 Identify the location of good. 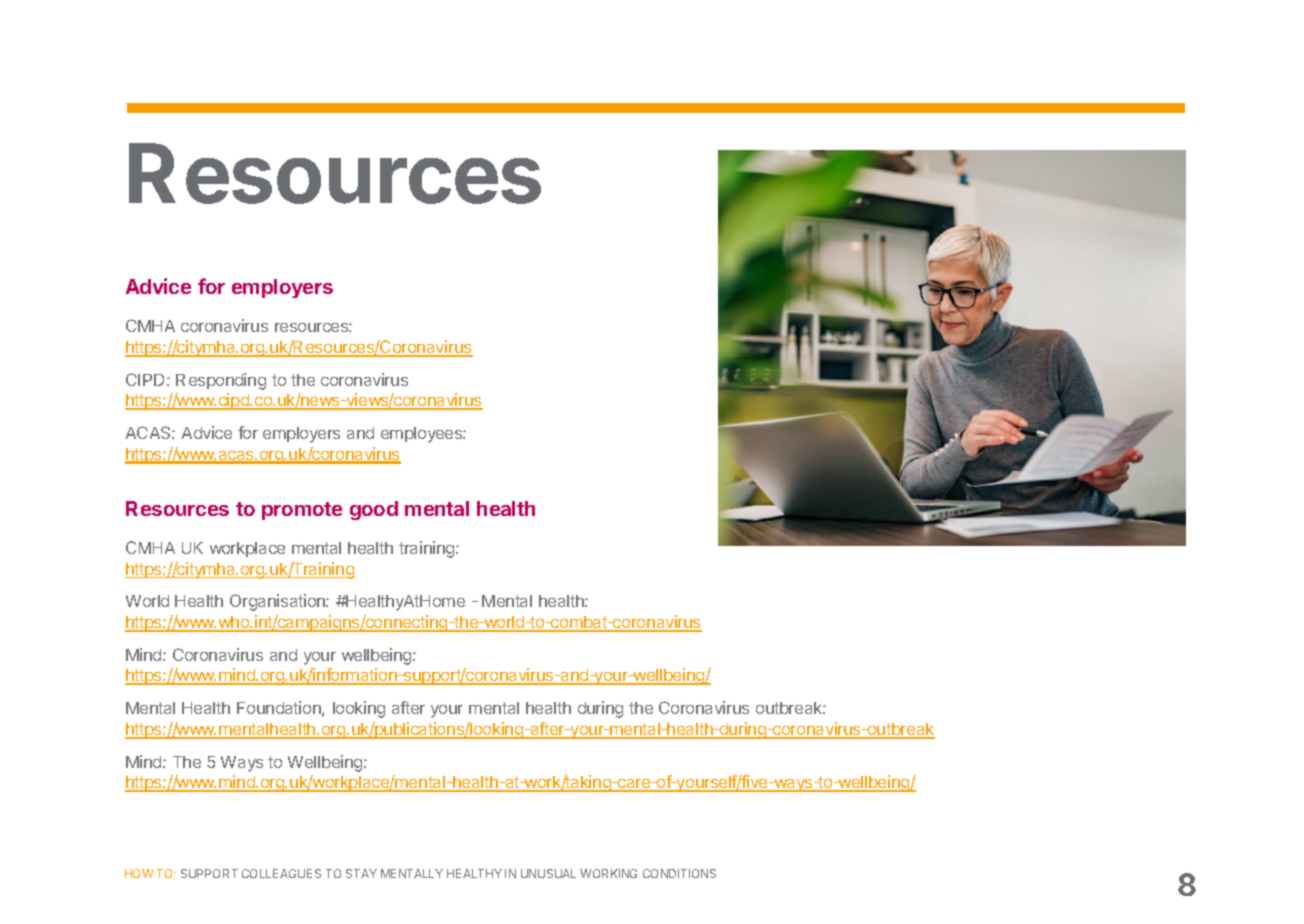
(374, 510).
